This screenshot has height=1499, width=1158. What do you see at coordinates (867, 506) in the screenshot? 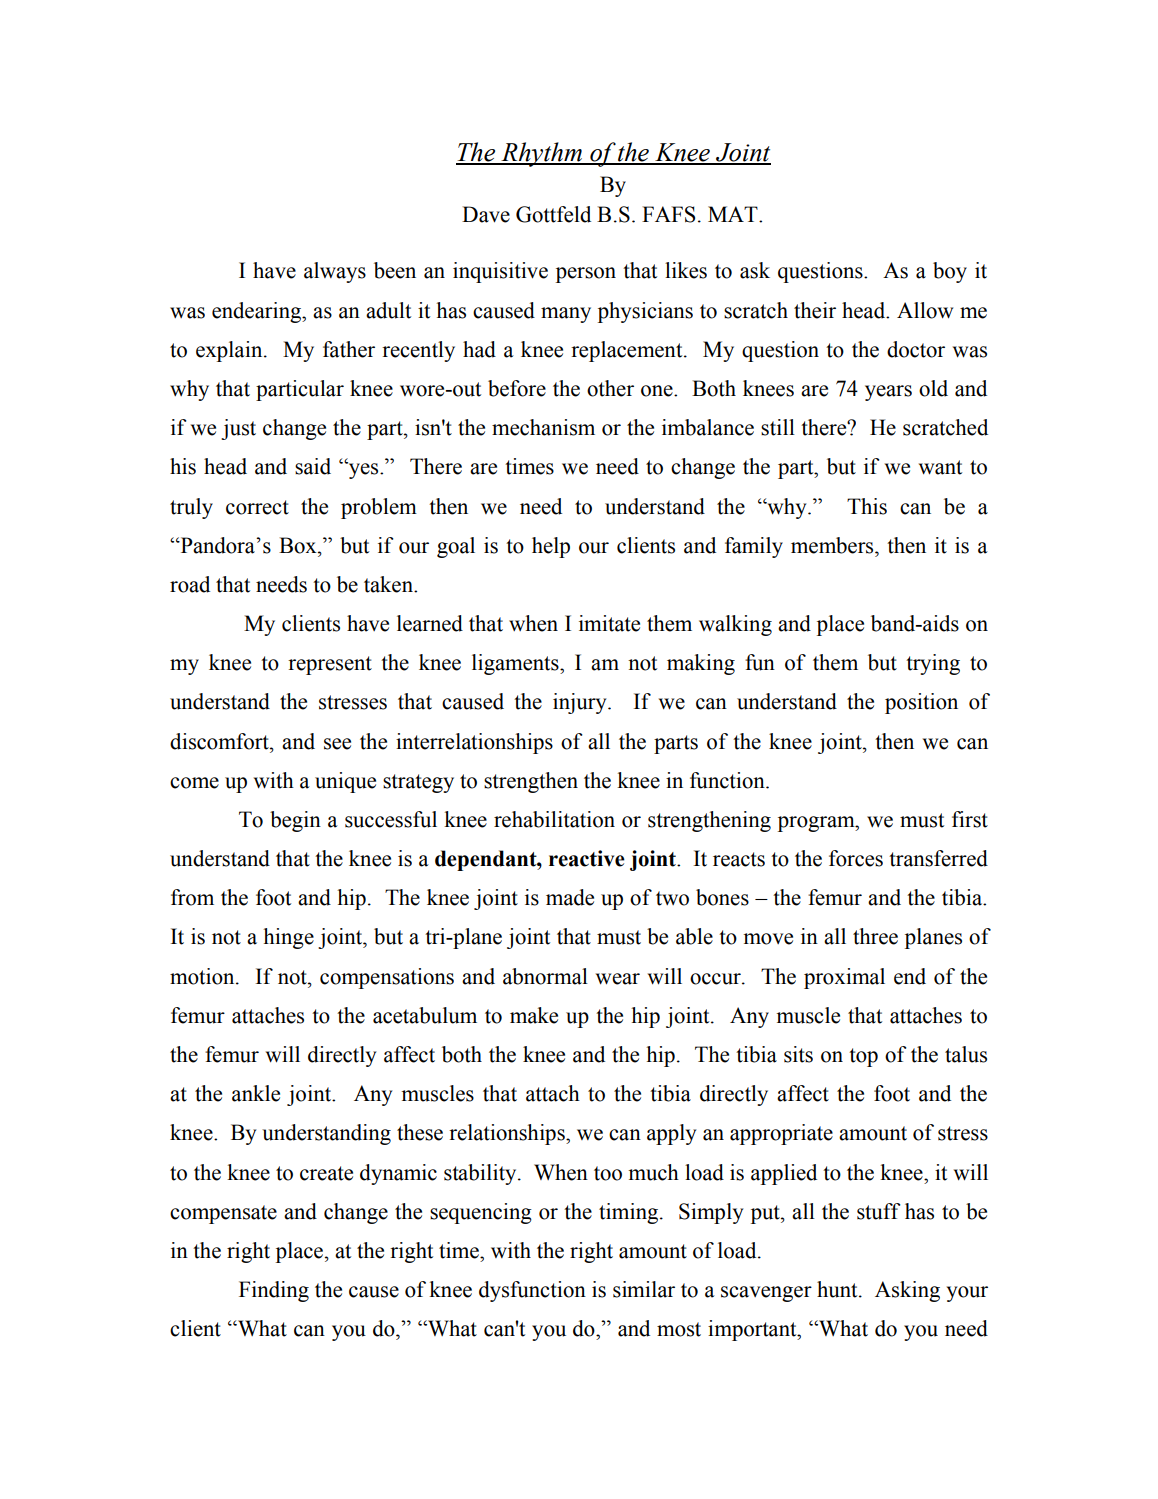
I see `This` at bounding box center [867, 506].
